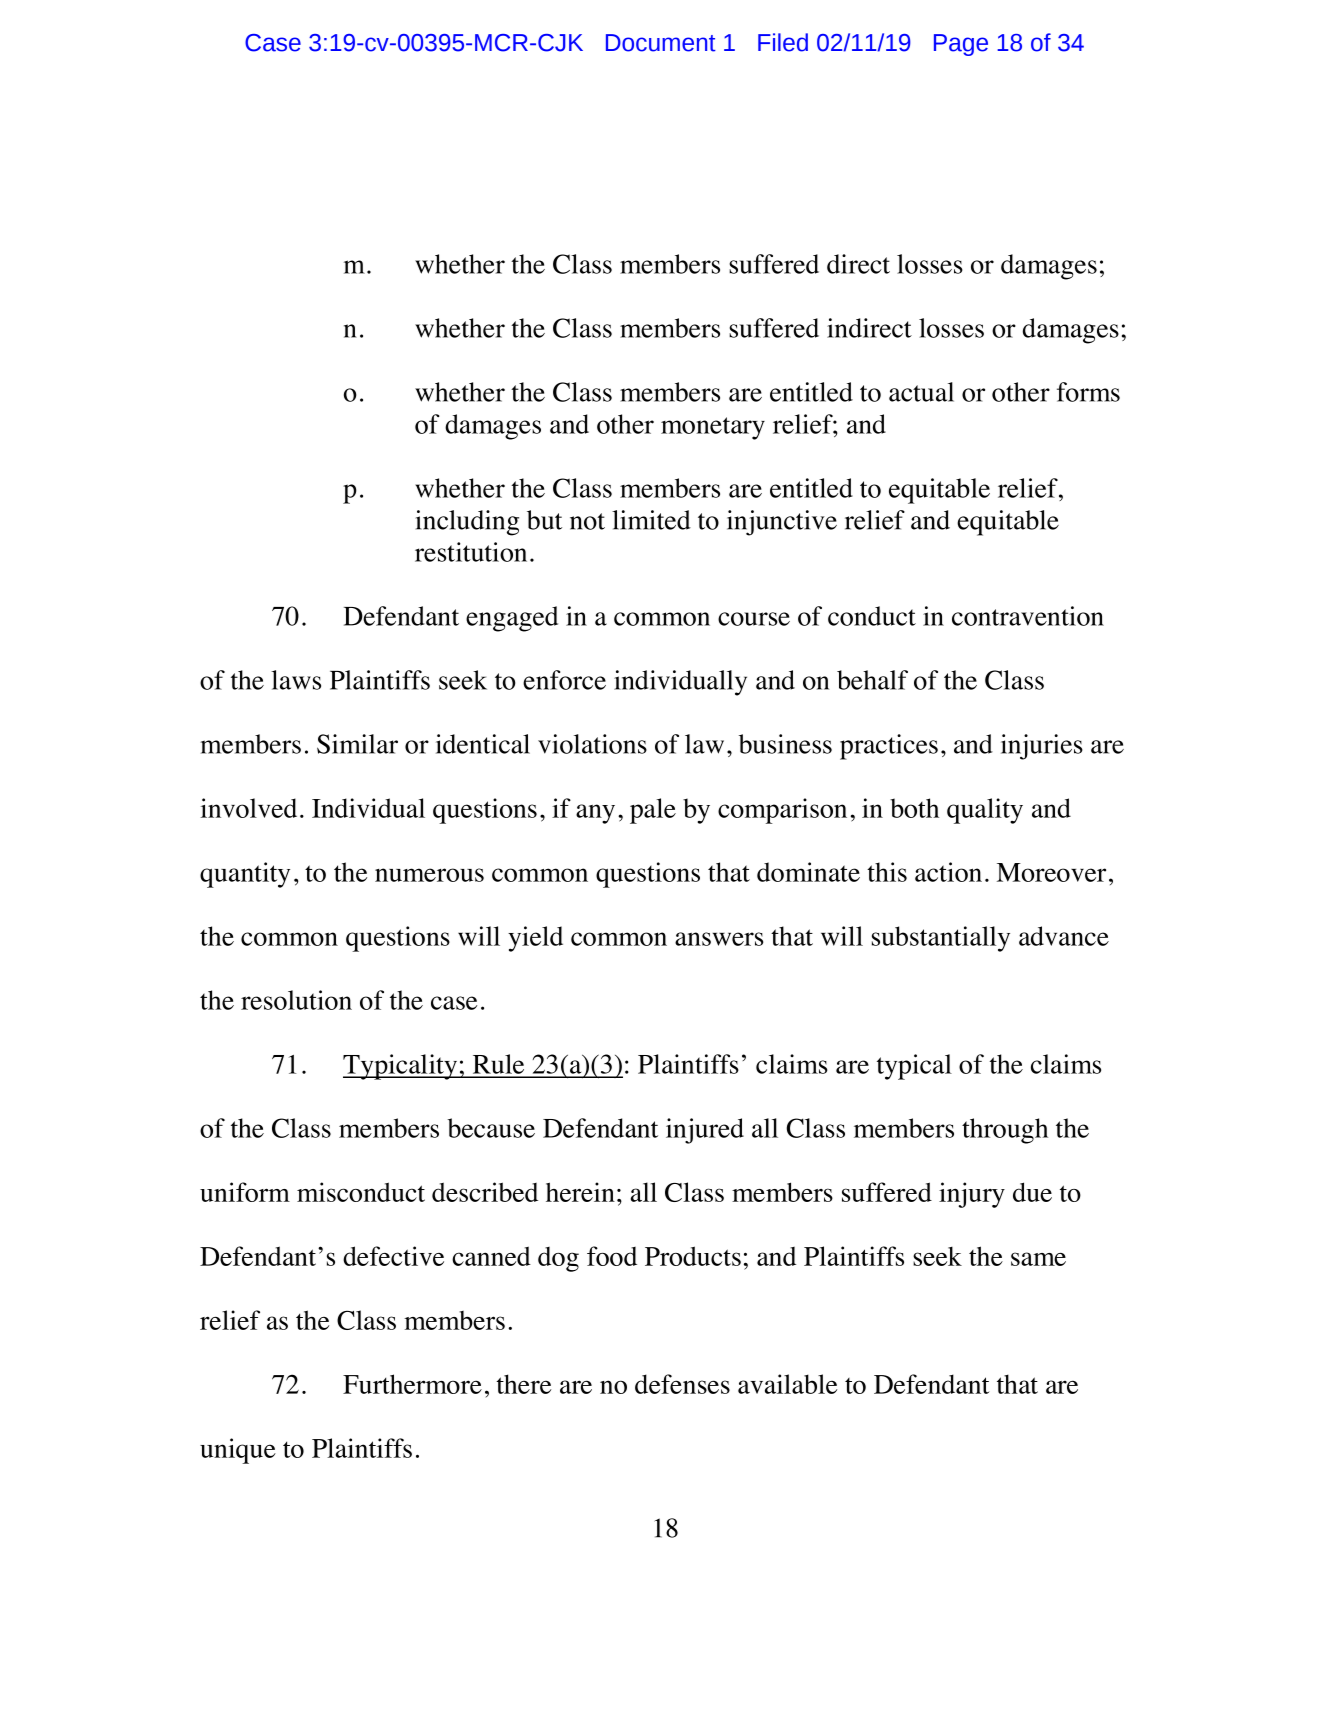 This page has height=1720, width=1329. I want to click on same, so click(1038, 1259).
